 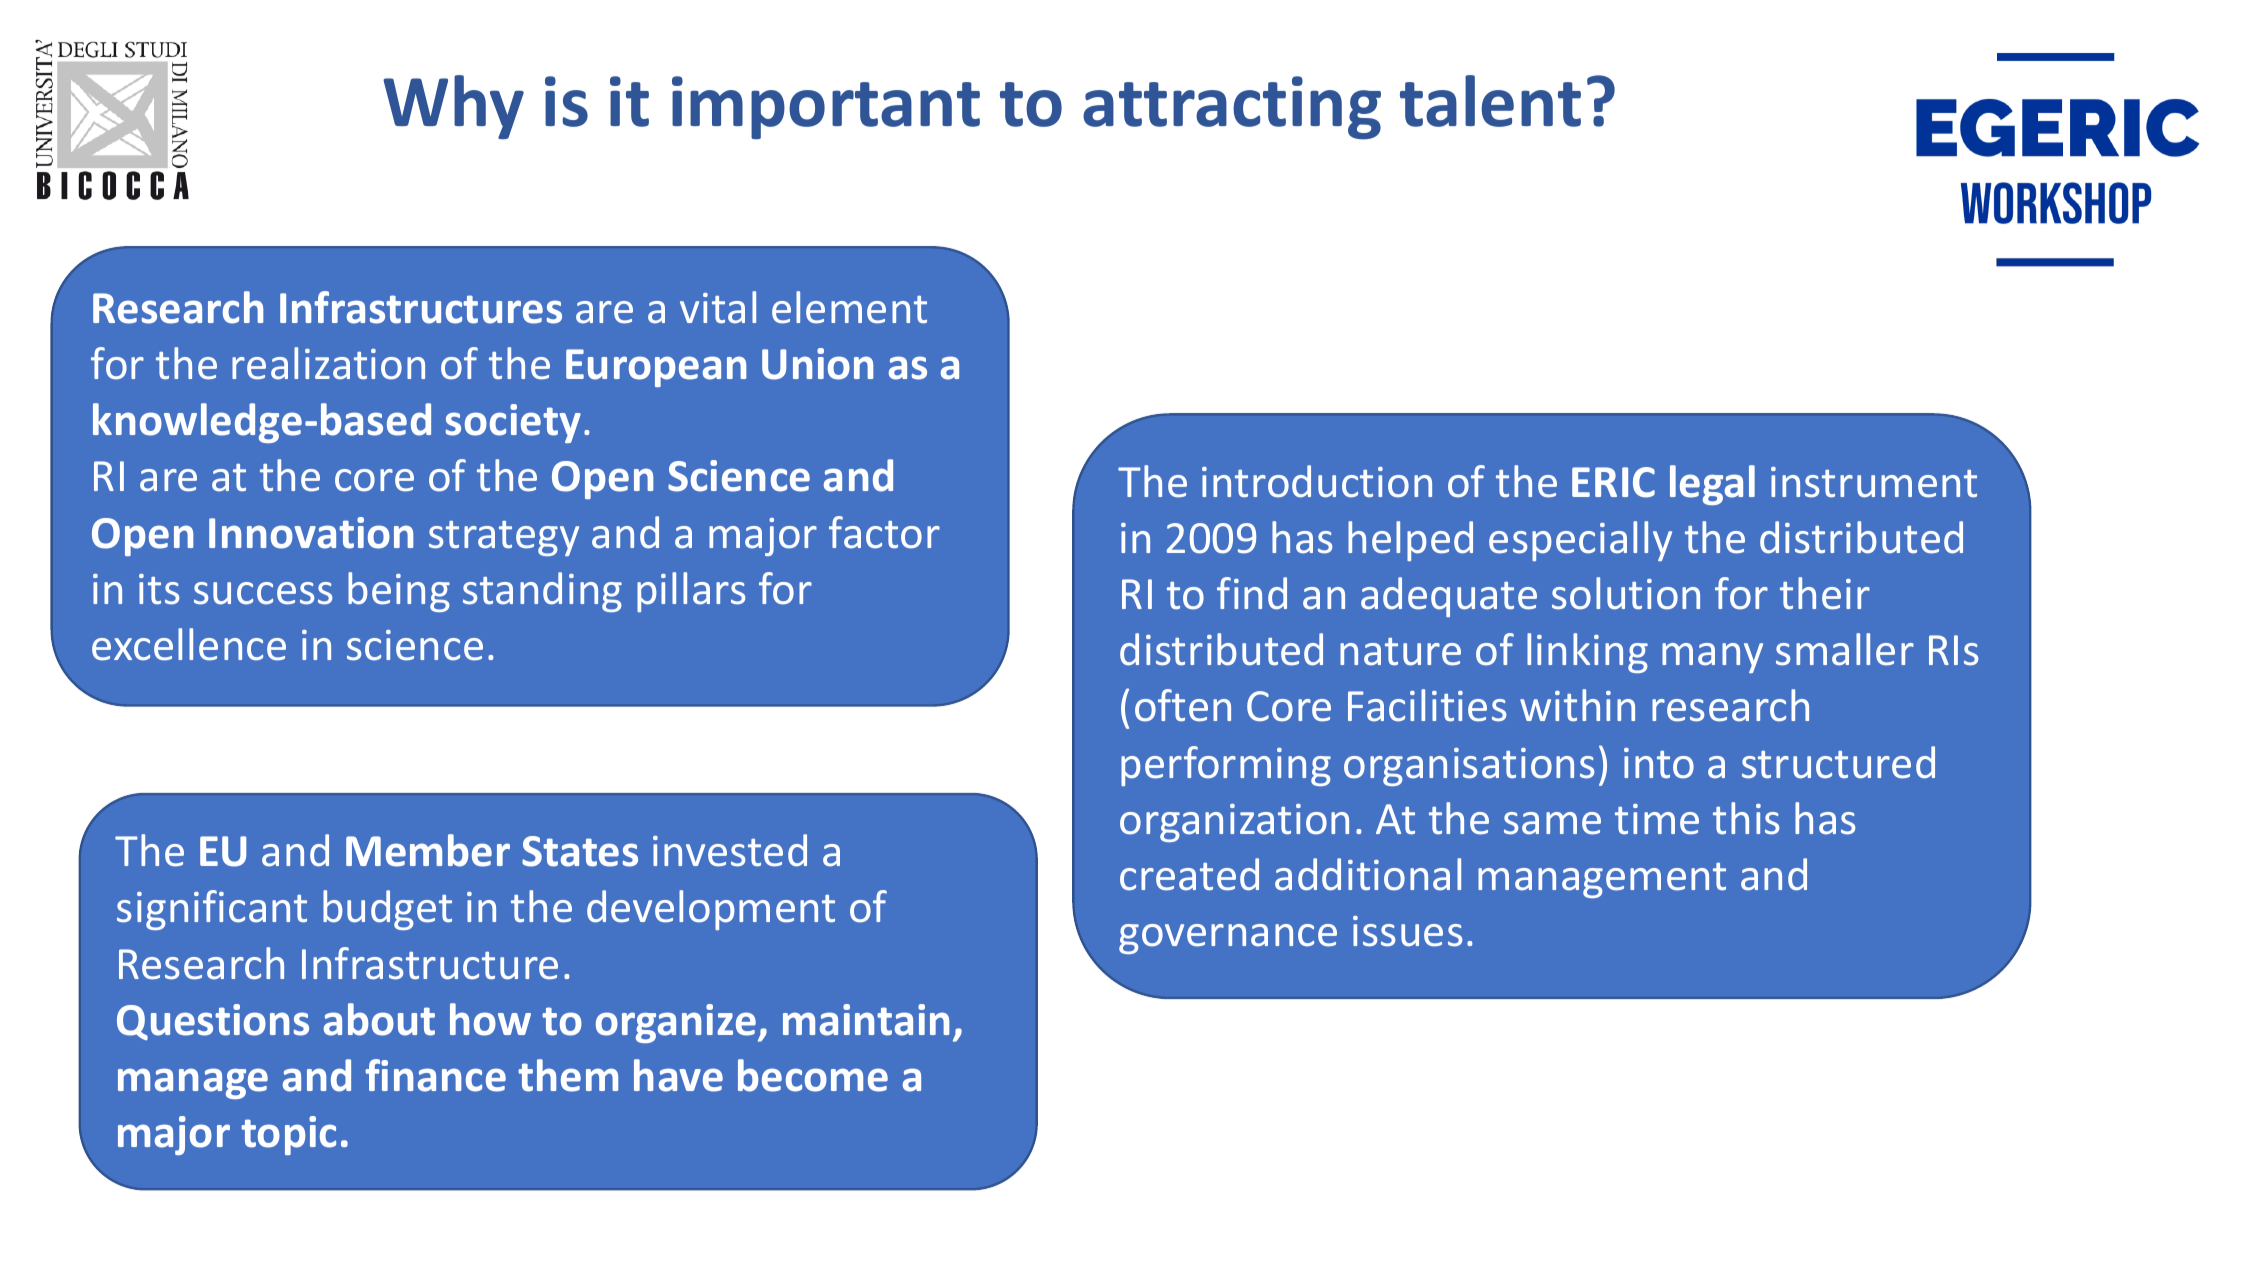 What do you see at coordinates (813, 1075) in the page?
I see `become` at bounding box center [813, 1075].
